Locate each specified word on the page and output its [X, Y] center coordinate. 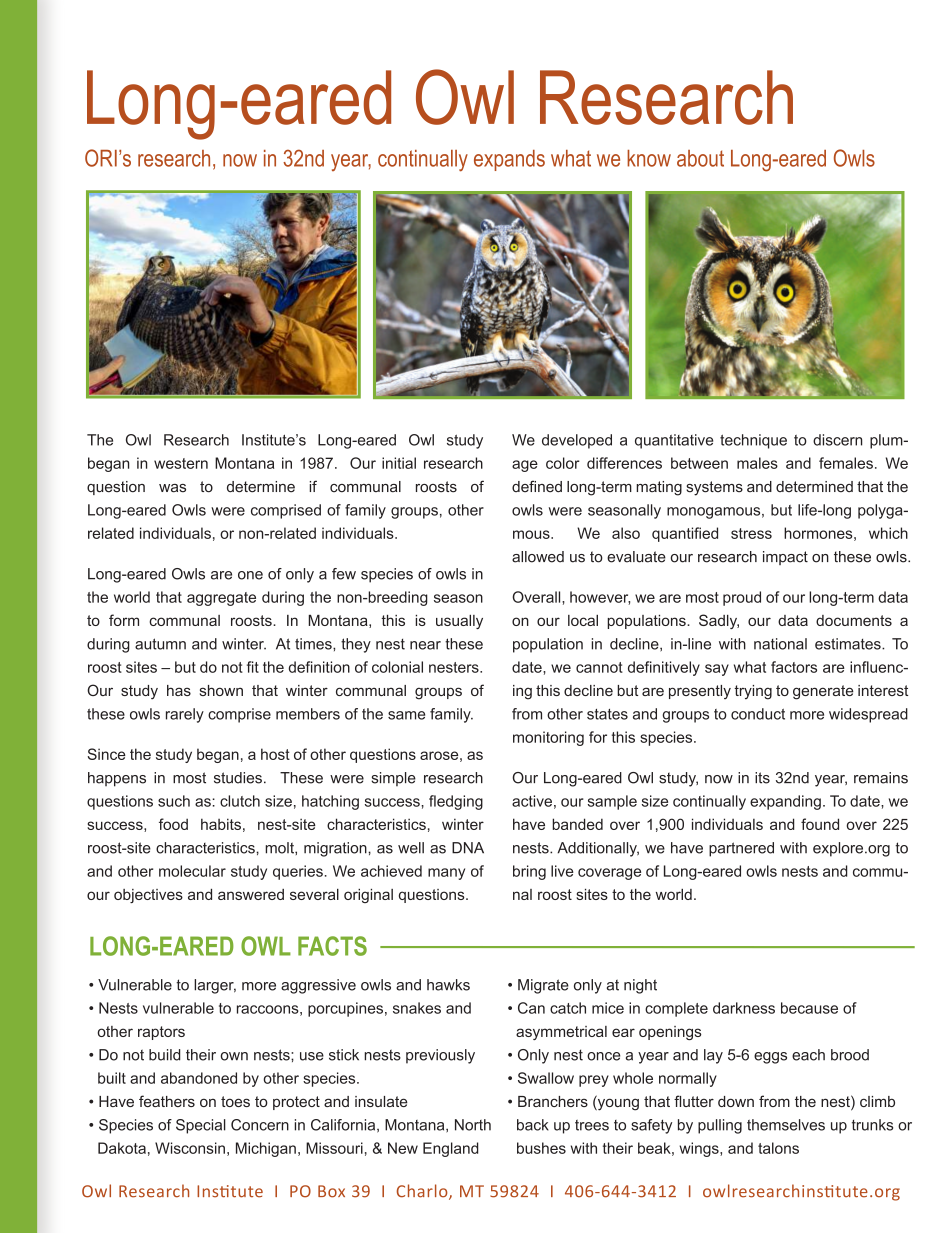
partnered [741, 849]
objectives [148, 896]
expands [509, 160]
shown [221, 690]
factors [794, 667]
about [700, 158]
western [181, 463]
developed [577, 441]
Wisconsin [190, 1148]
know [649, 158]
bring [529, 872]
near [425, 645]
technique [753, 441]
